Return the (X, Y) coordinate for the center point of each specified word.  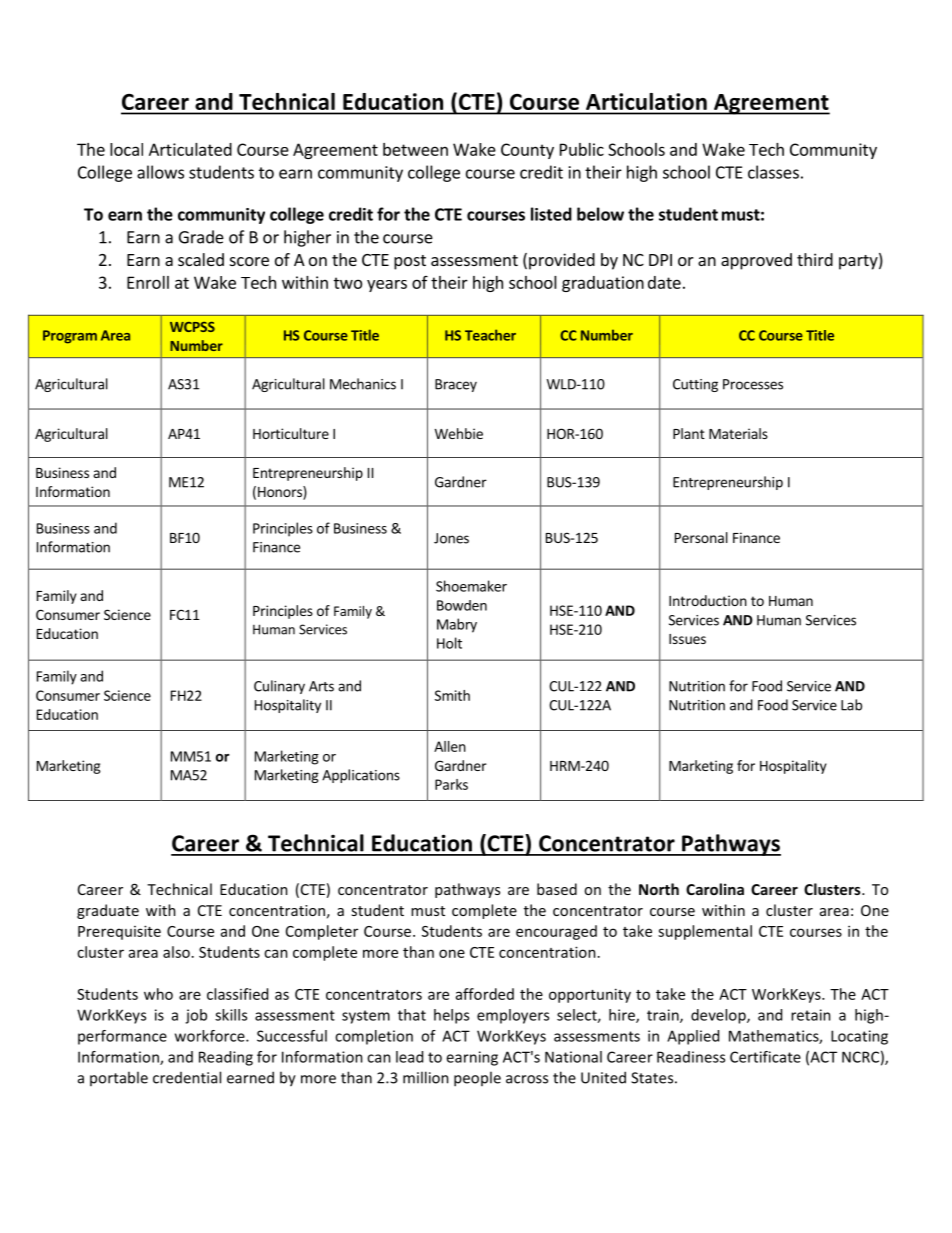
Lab (851, 705)
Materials (738, 433)
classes (773, 172)
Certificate (765, 1057)
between (415, 149)
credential (187, 1077)
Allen (450, 746)
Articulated (190, 149)
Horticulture (291, 433)
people (477, 1079)
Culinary (279, 687)
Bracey (456, 385)
